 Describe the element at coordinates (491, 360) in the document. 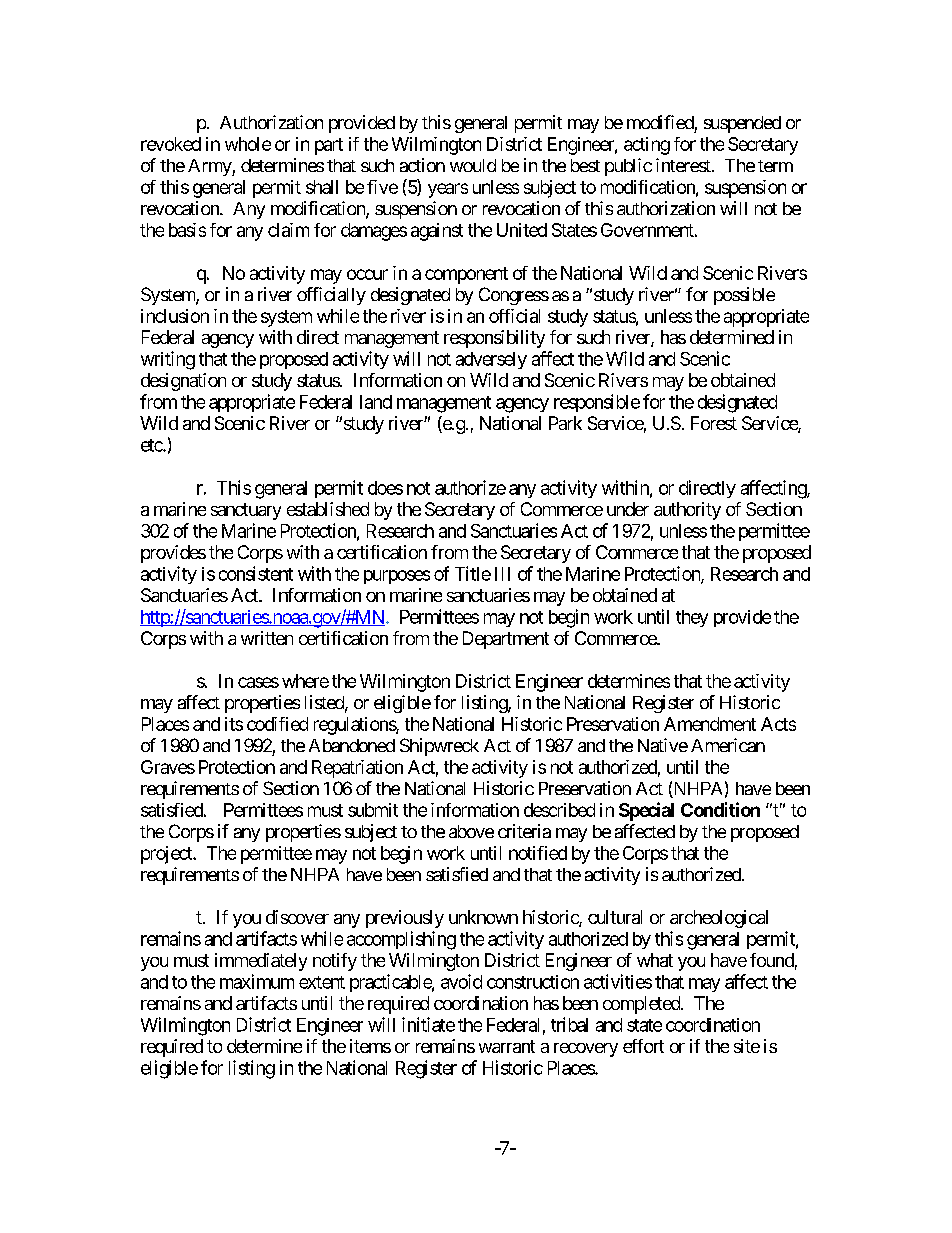

I see `adversely` at that location.
